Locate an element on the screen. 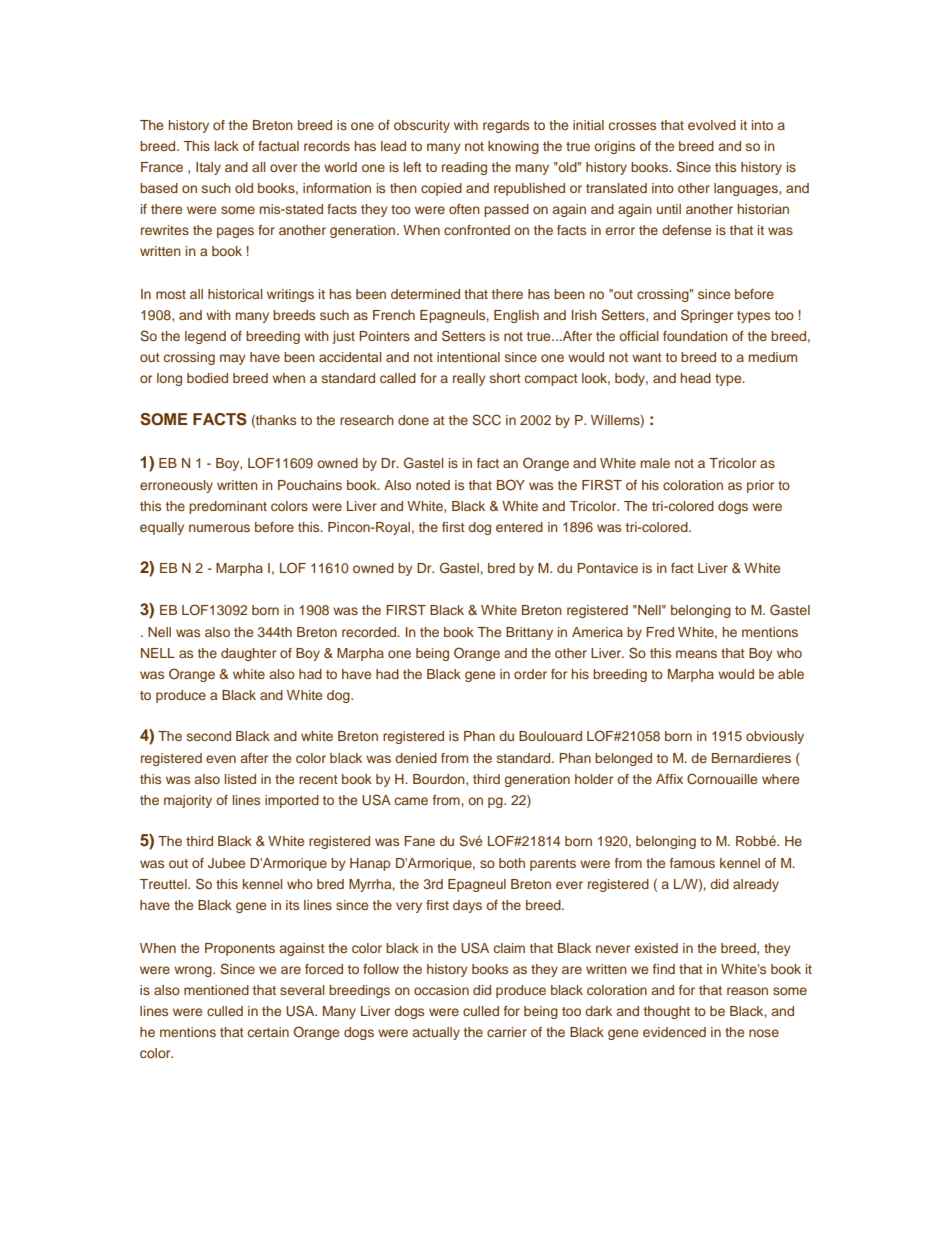 This screenshot has height=1233, width=952. entered is located at coordinates (519, 527).
